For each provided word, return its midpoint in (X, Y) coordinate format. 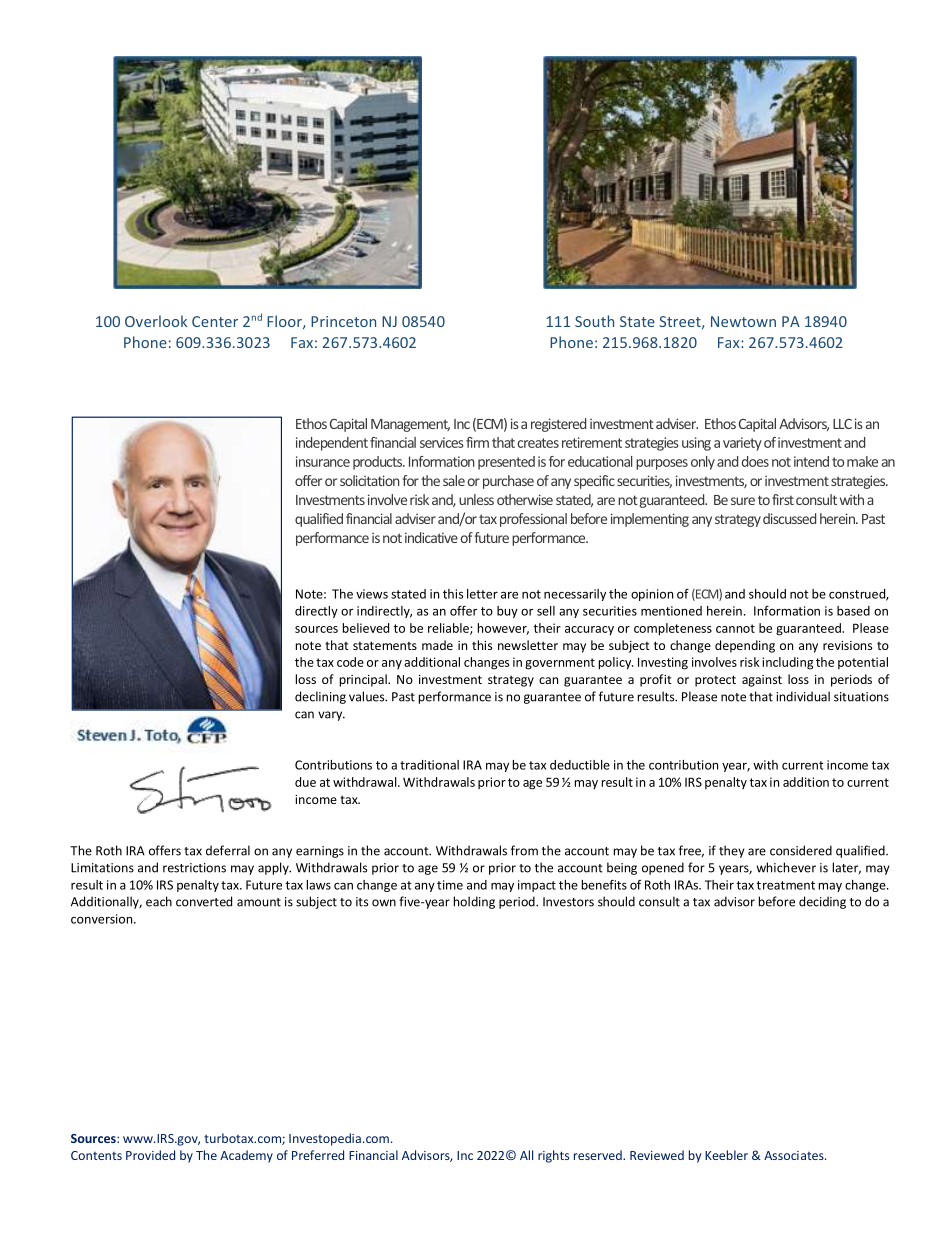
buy (507, 612)
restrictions (194, 868)
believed (366, 628)
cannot (735, 628)
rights (553, 1156)
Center (215, 321)
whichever (786, 867)
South (594, 321)
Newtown (743, 321)
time (450, 885)
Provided (150, 1155)
